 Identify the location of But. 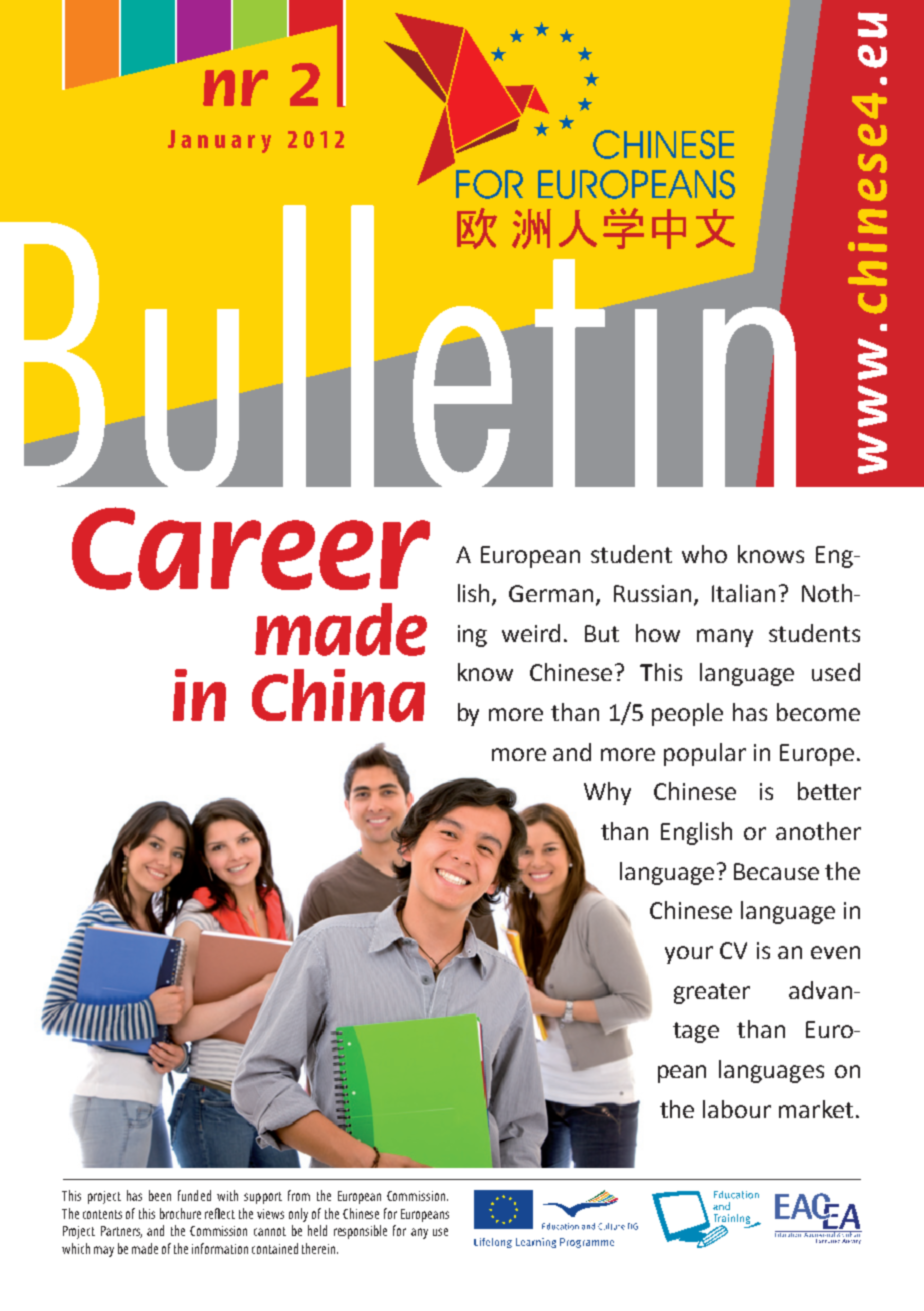
(602, 633).
